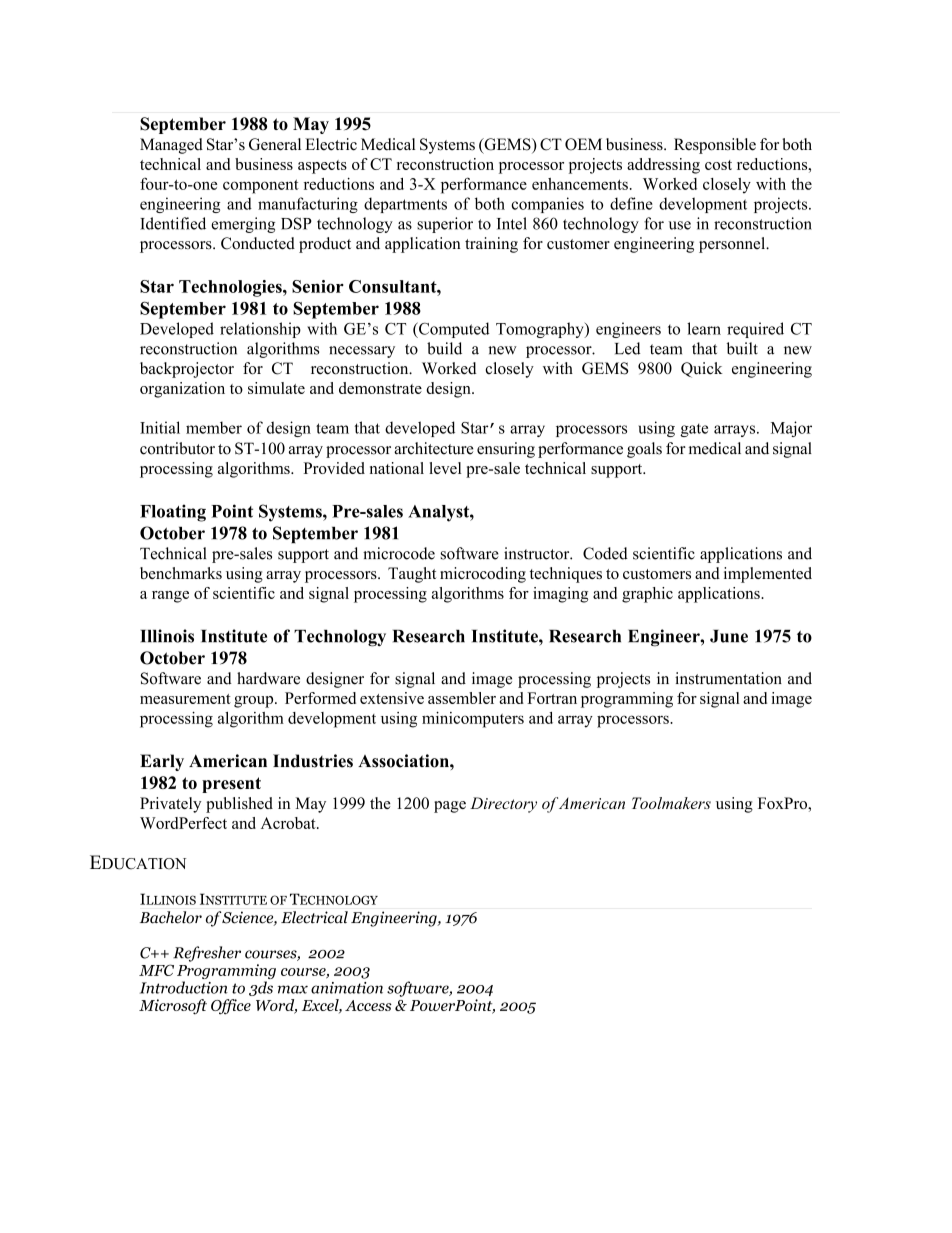 The width and height of the screenshot is (952, 1233). I want to click on gate, so click(694, 430).
